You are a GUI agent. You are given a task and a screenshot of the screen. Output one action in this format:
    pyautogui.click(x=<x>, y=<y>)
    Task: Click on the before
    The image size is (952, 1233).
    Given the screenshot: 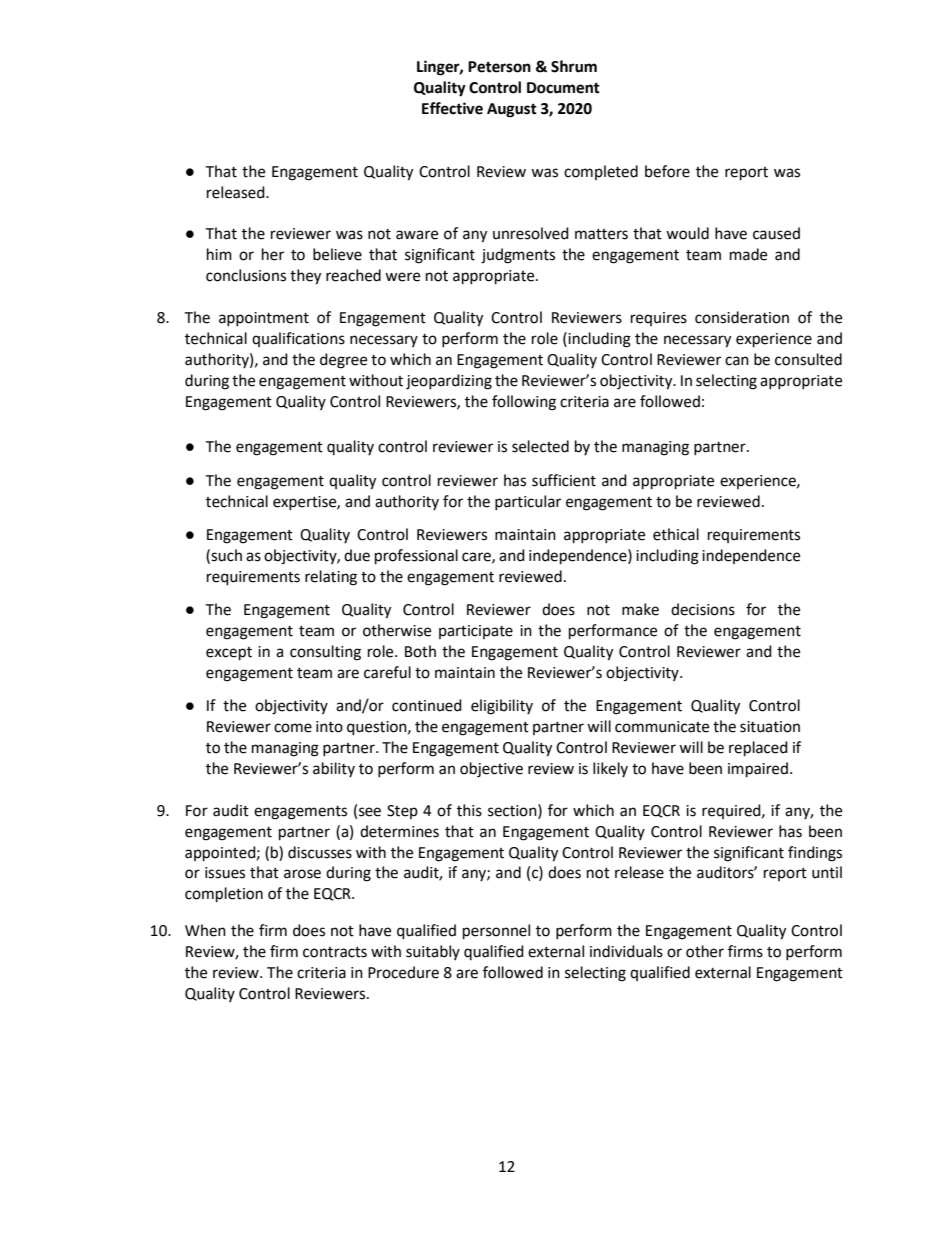 What is the action you would take?
    pyautogui.click(x=667, y=171)
